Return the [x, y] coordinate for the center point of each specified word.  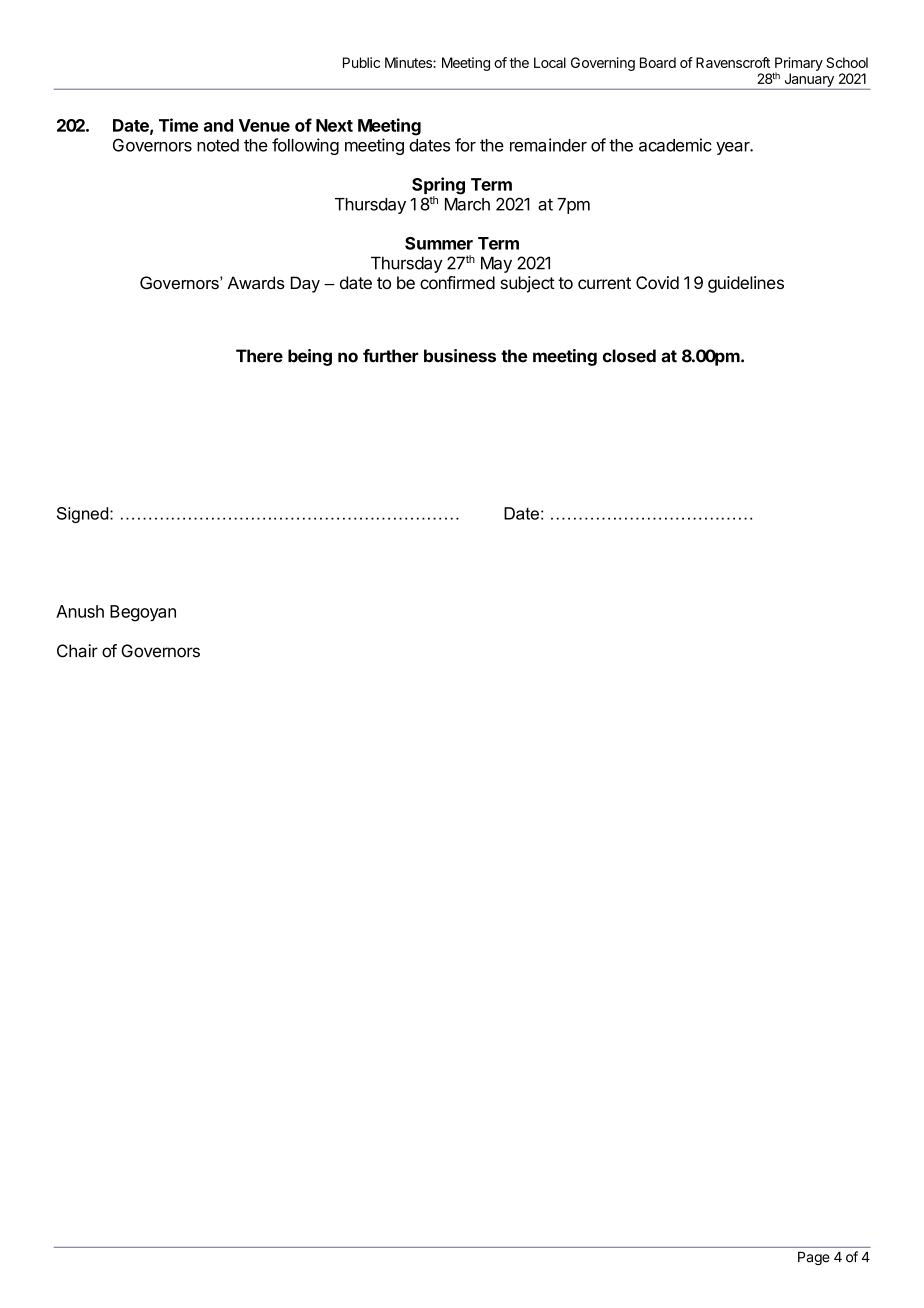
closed [629, 356]
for [465, 145]
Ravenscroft [733, 62]
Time [178, 125]
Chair [77, 651]
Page [814, 1258]
